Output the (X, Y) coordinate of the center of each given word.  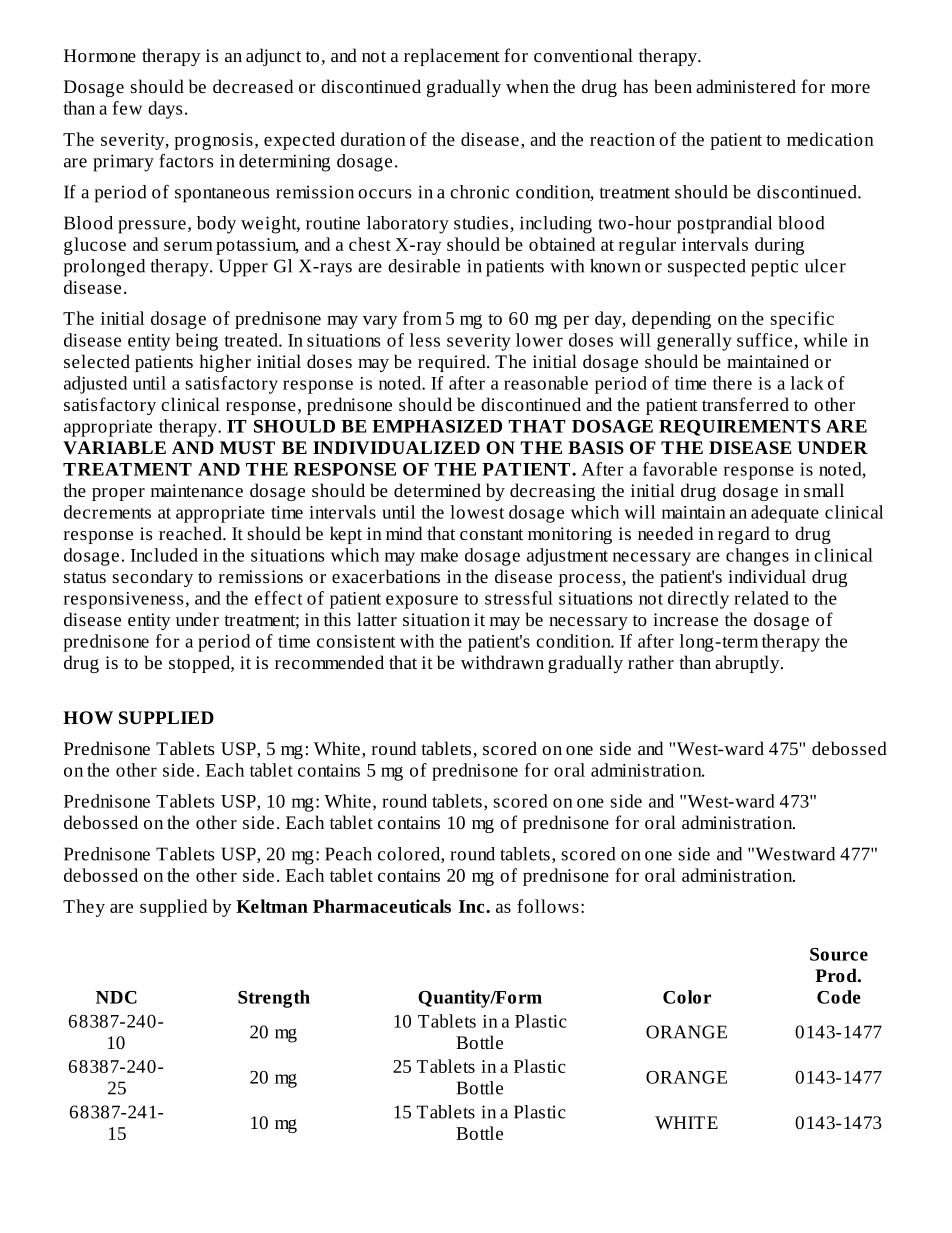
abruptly (748, 664)
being (196, 342)
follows (548, 906)
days (165, 110)
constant (491, 534)
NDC (116, 997)
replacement (452, 57)
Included (164, 555)
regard (744, 535)
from (422, 318)
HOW (88, 718)
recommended (329, 662)
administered (746, 86)
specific (802, 320)
